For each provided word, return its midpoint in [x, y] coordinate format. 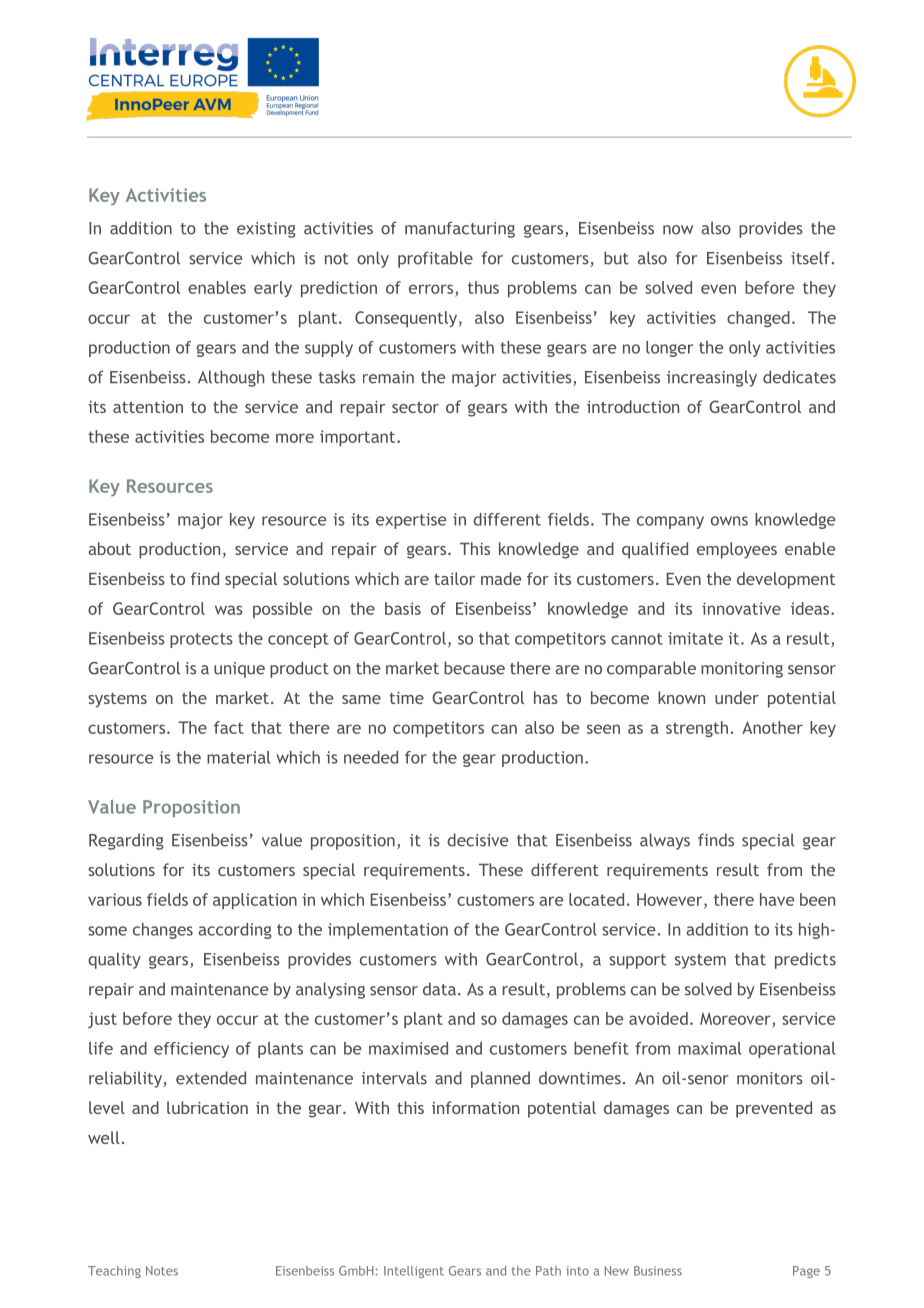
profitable [435, 259]
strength [697, 729]
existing [266, 230]
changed [758, 319]
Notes [162, 1271]
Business [658, 1271]
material [238, 757]
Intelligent [414, 1272]
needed [371, 757]
